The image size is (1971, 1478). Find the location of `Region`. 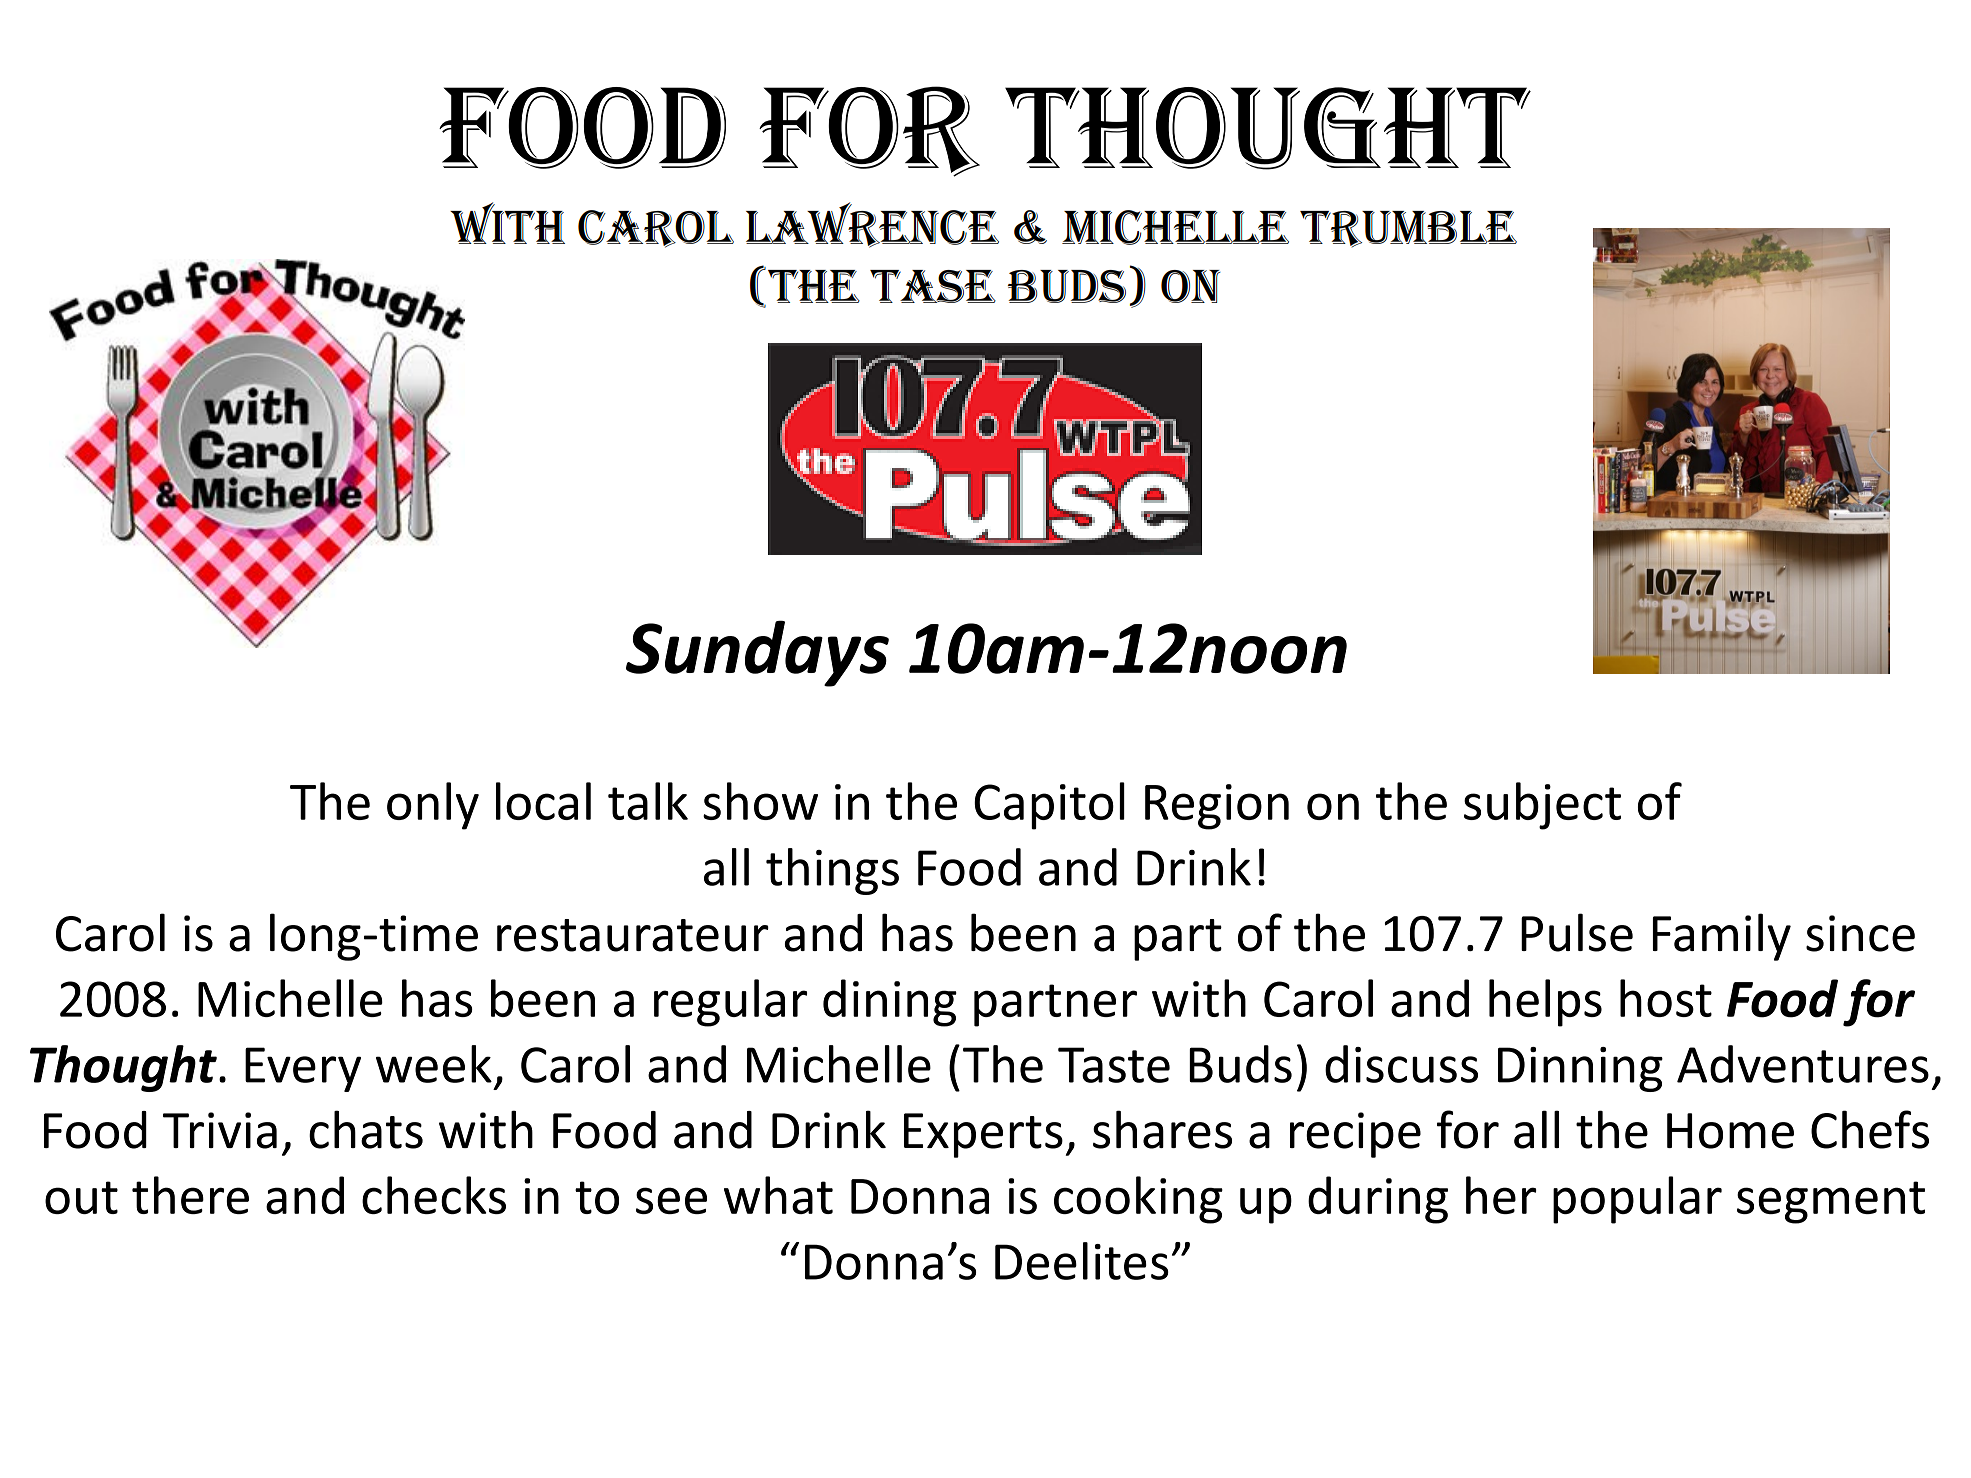

Region is located at coordinates (1217, 807).
